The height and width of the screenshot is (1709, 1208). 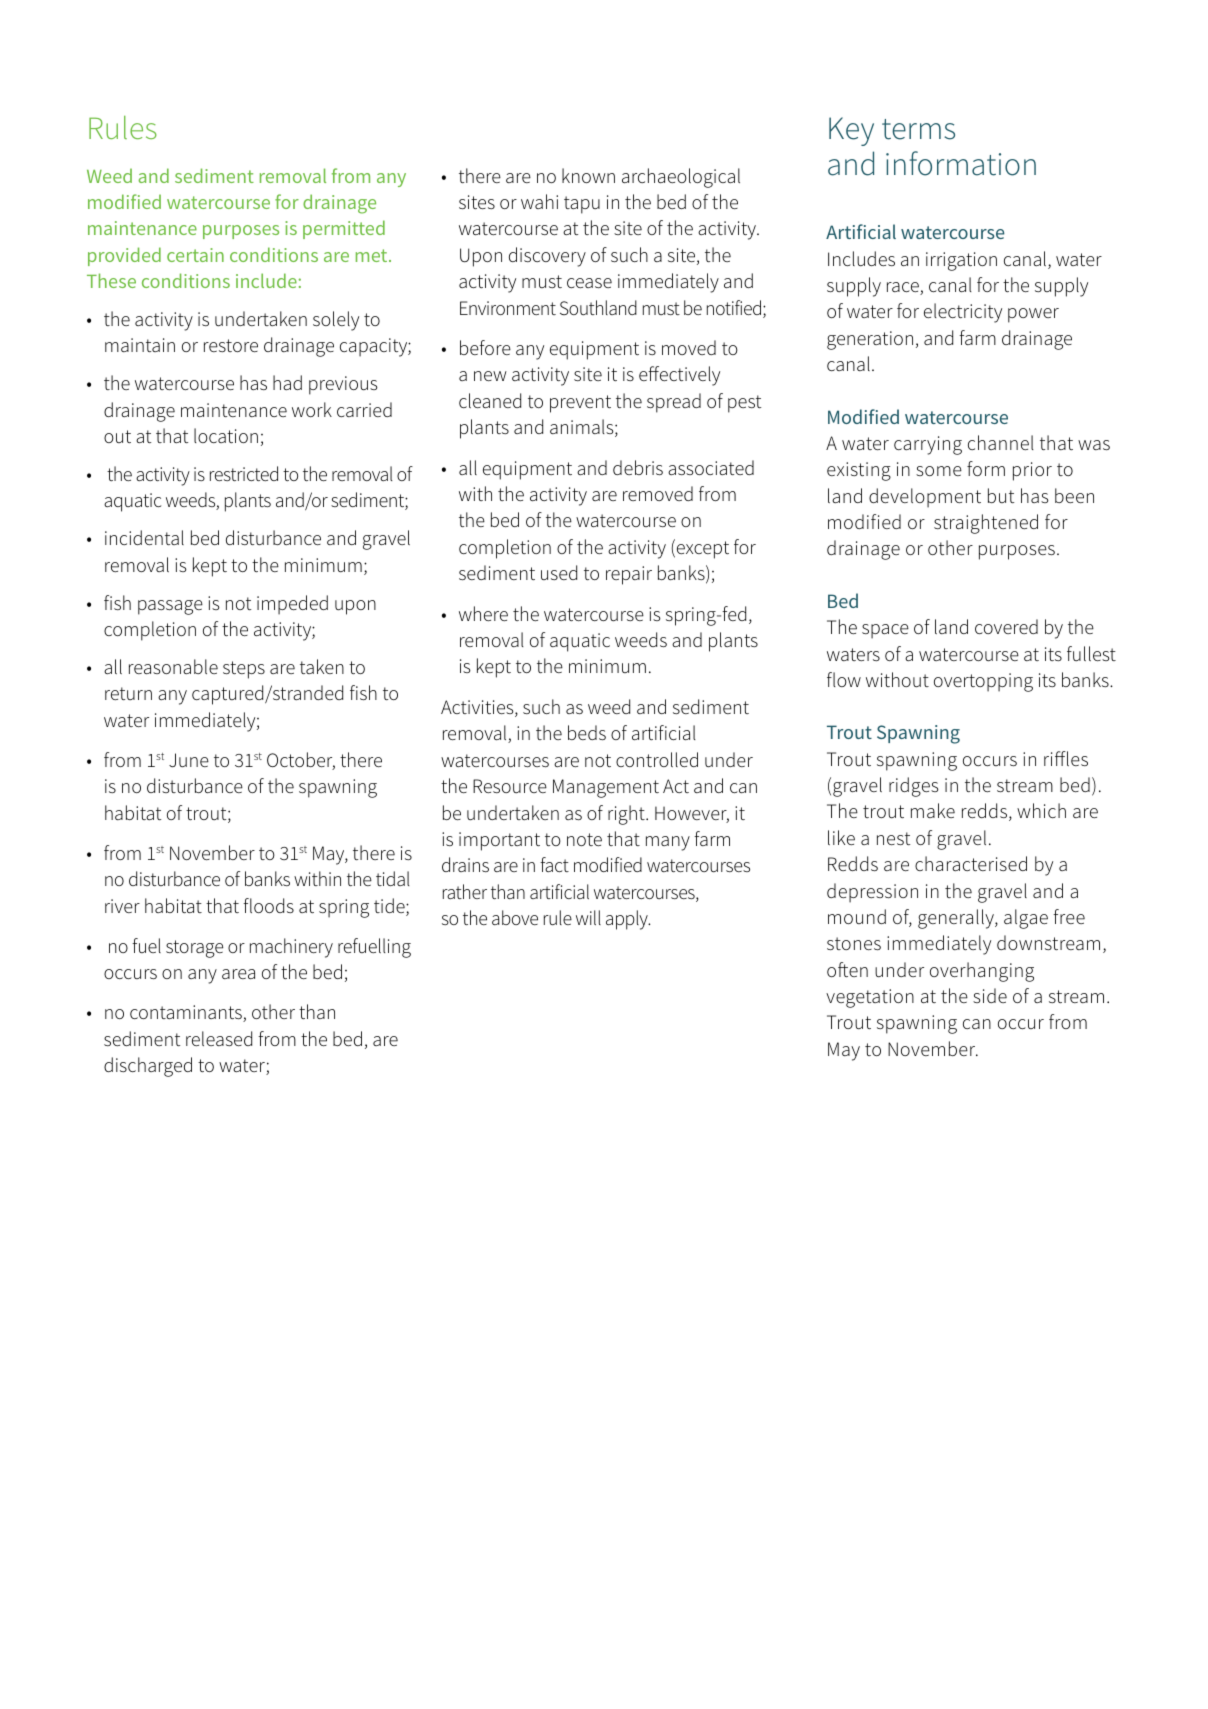 What do you see at coordinates (219, 1038) in the screenshot?
I see `released` at bounding box center [219, 1038].
